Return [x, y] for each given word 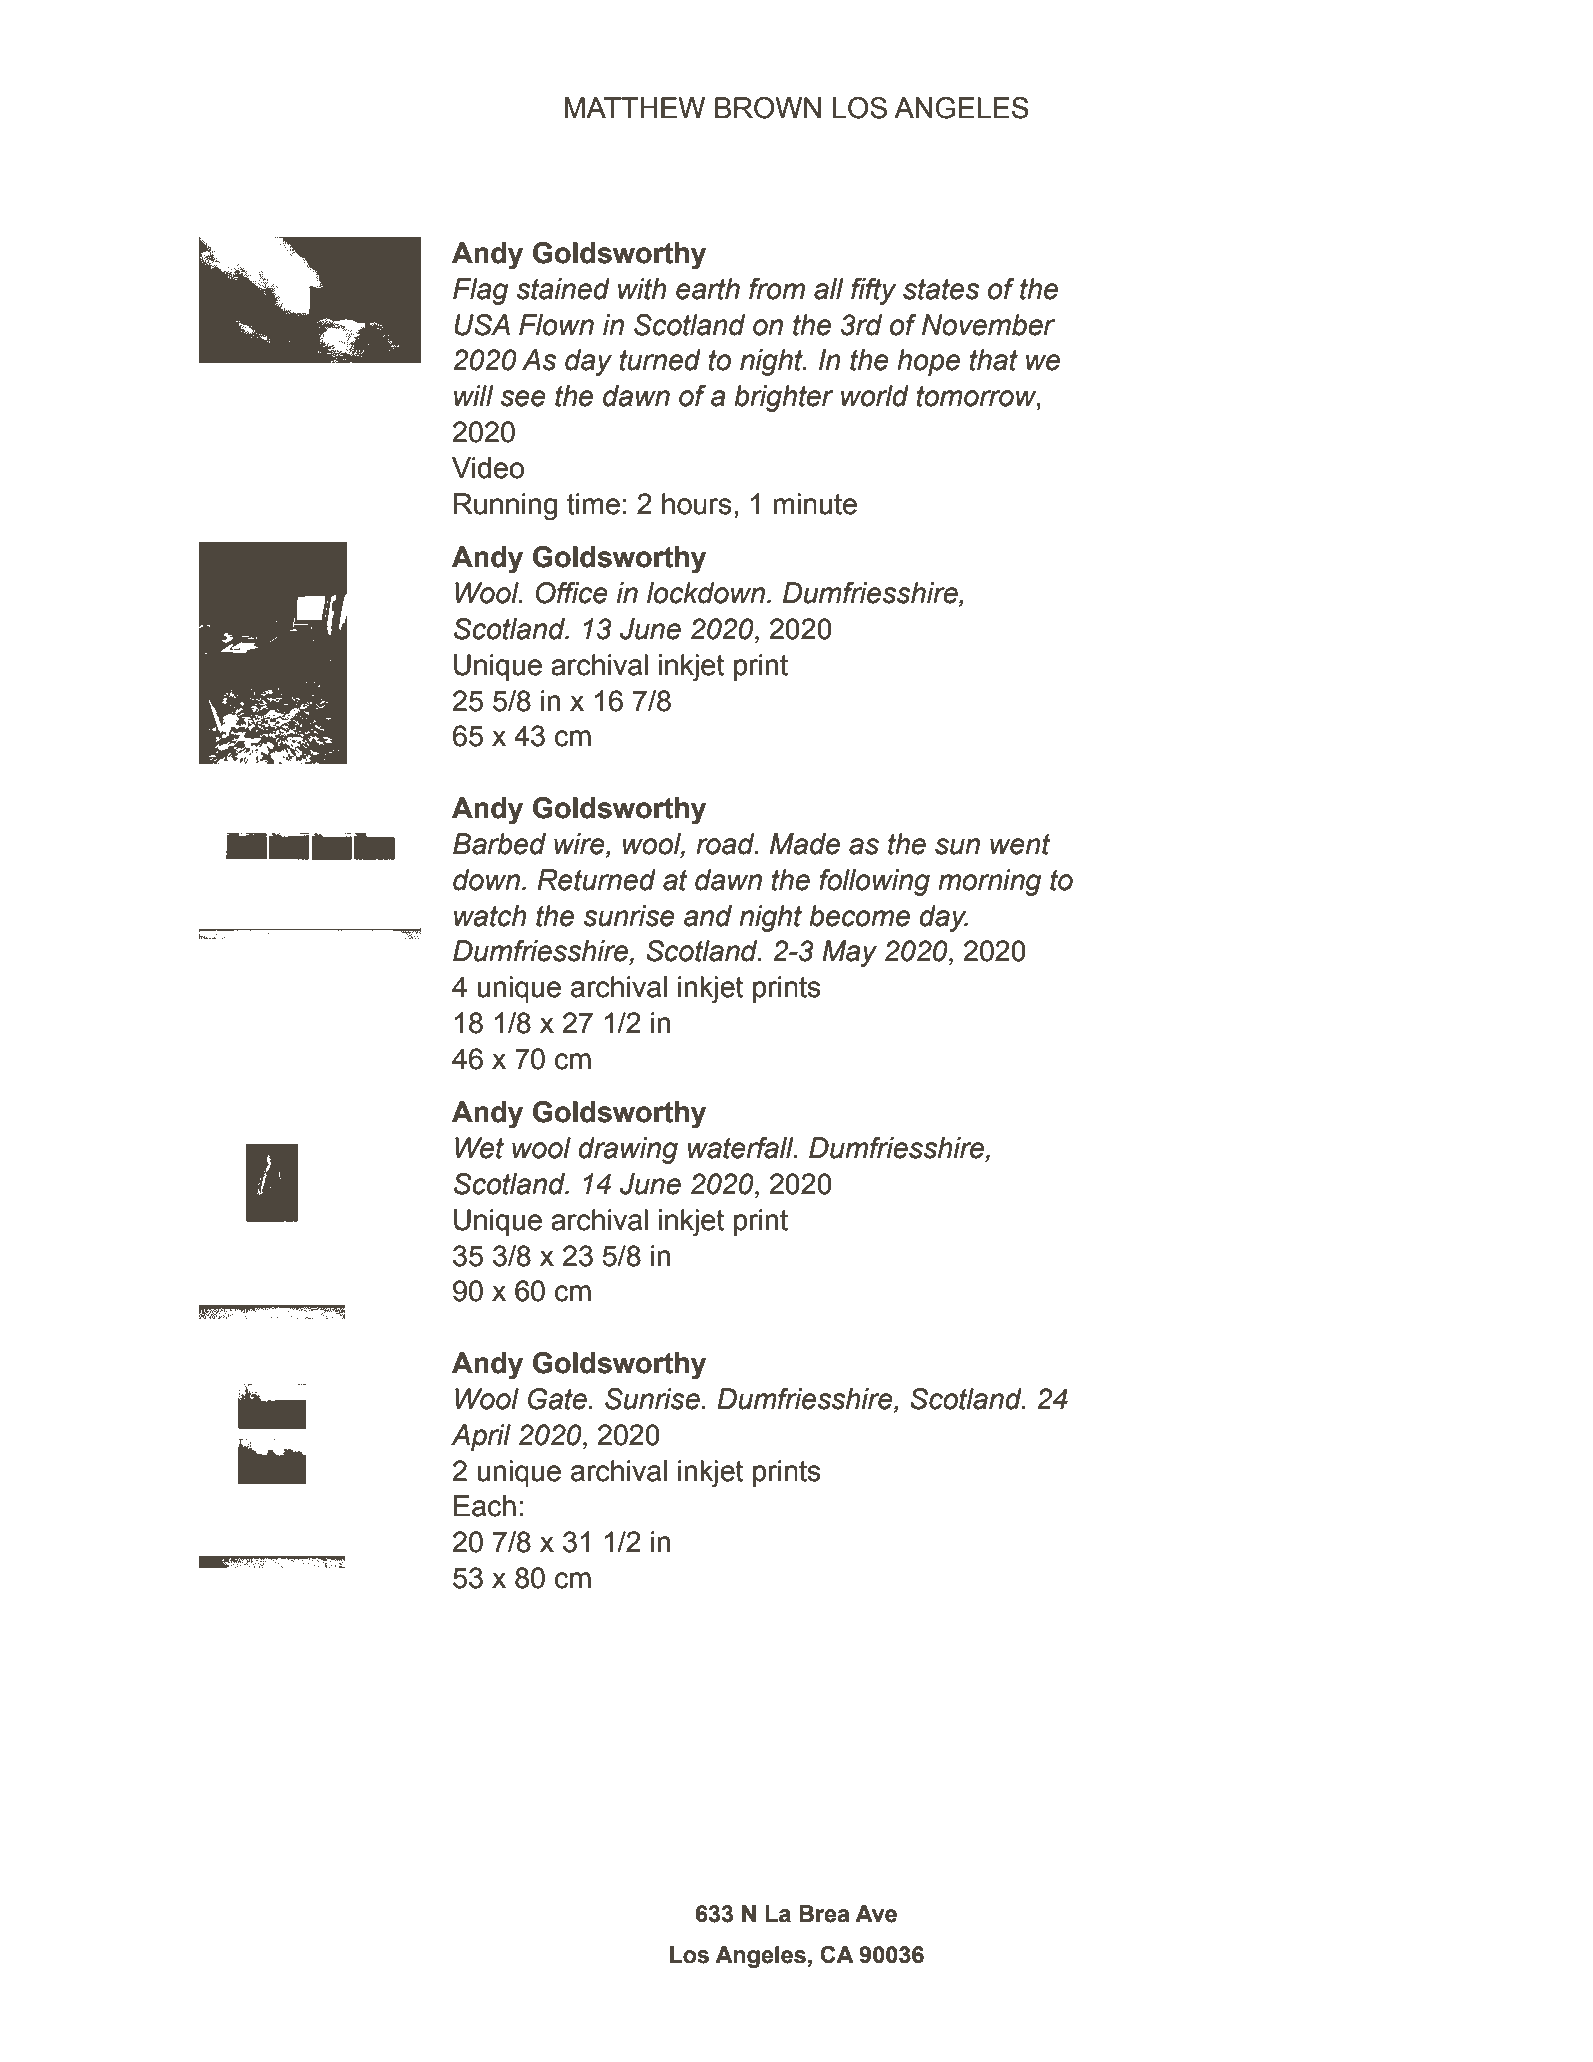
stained [563, 289]
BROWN [768, 108]
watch [490, 916]
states [941, 289]
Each [485, 1506]
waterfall [742, 1148]
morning [989, 882]
